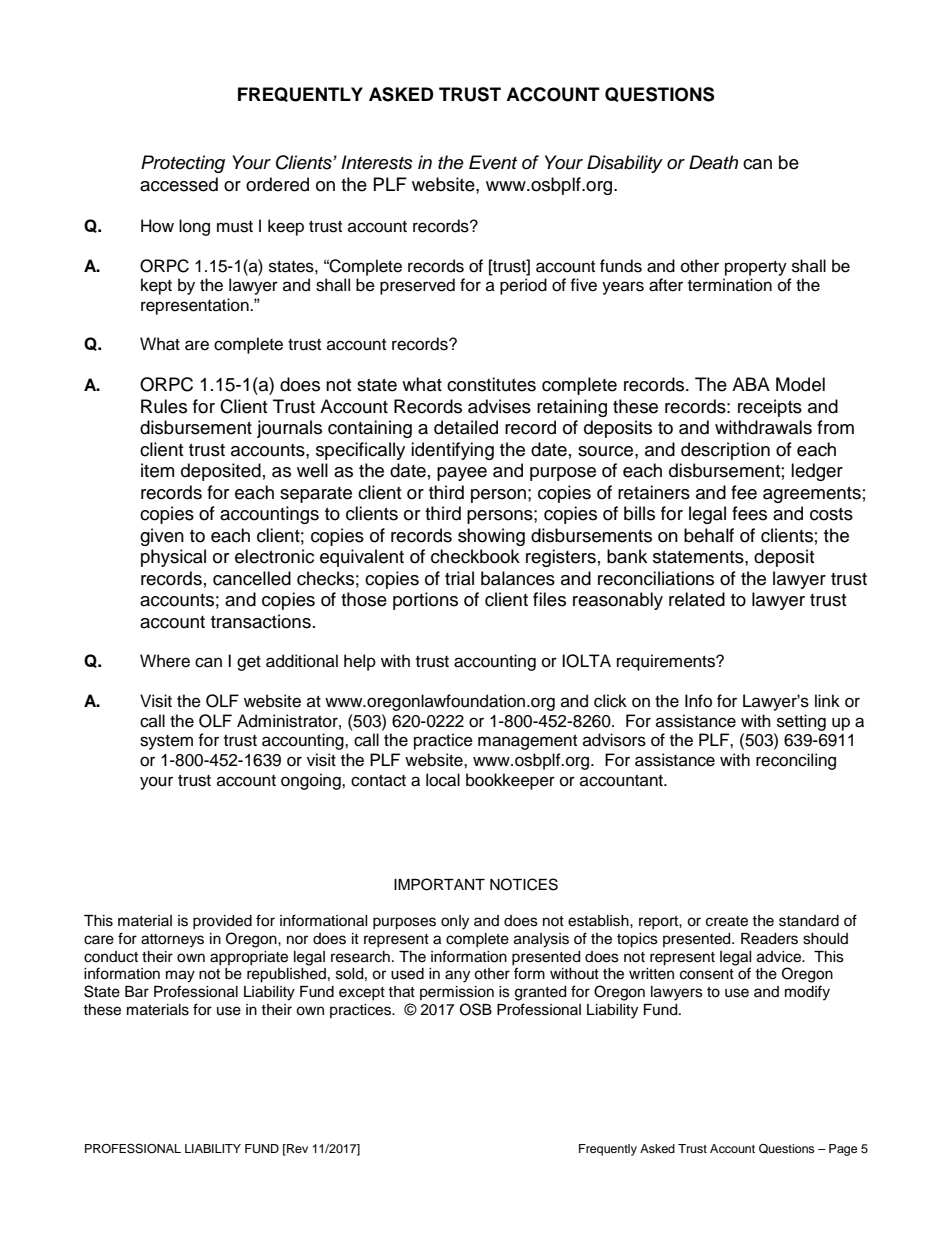  Describe the element at coordinates (493, 162) in the screenshot. I see `Event` at that location.
